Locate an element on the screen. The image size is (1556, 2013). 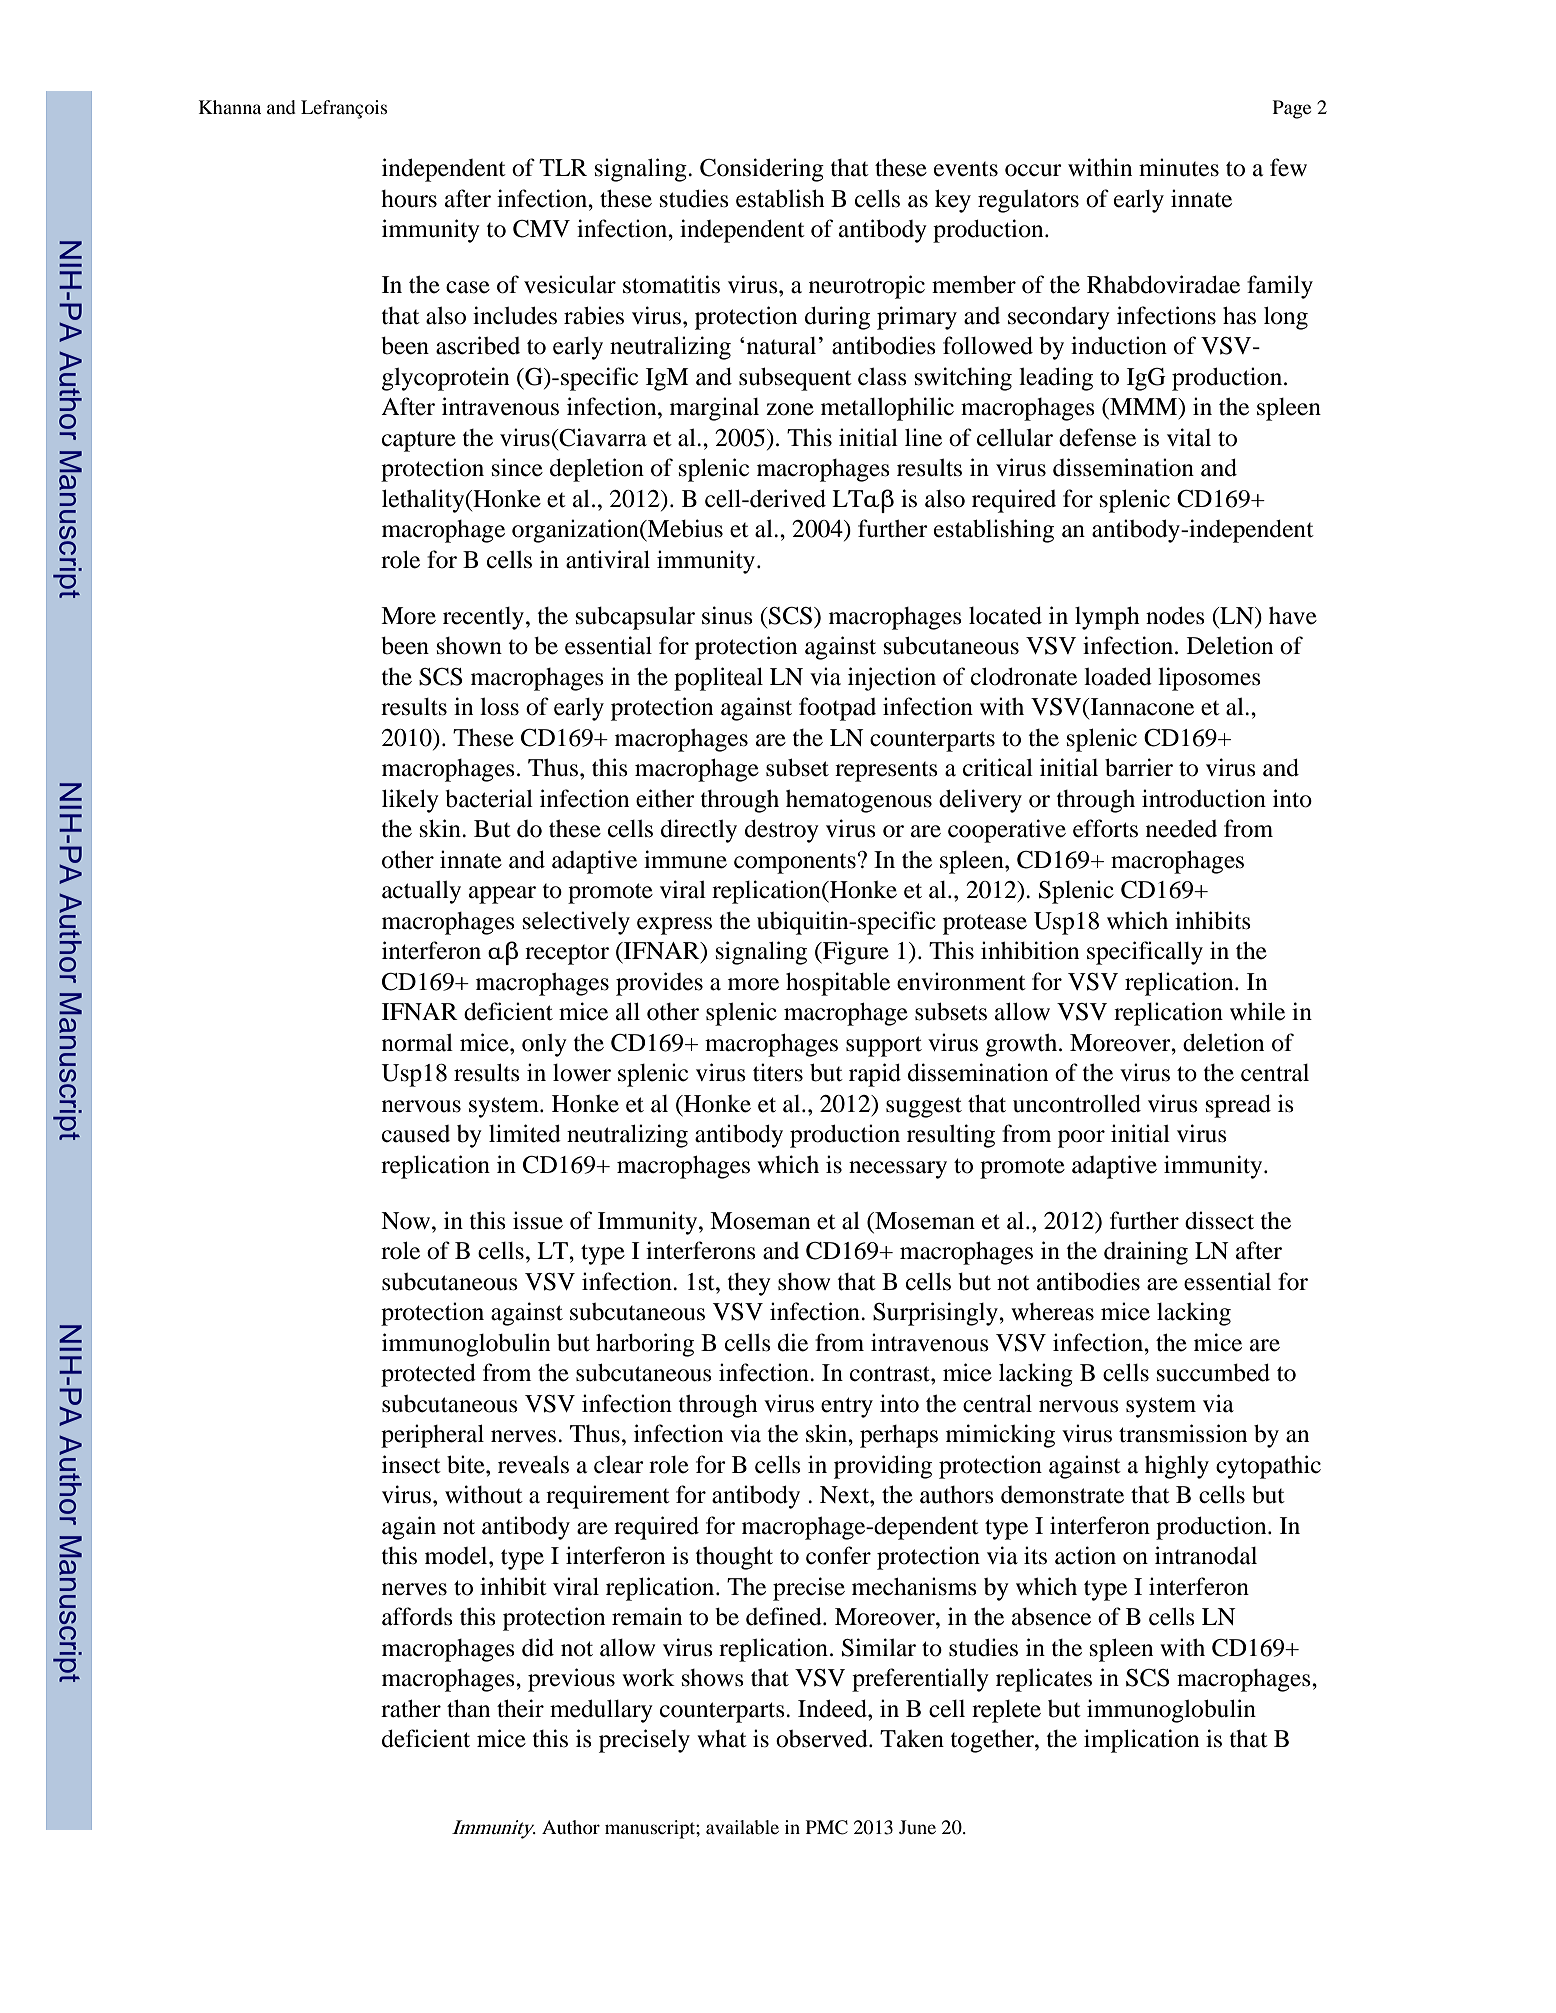
what is located at coordinates (722, 1739).
